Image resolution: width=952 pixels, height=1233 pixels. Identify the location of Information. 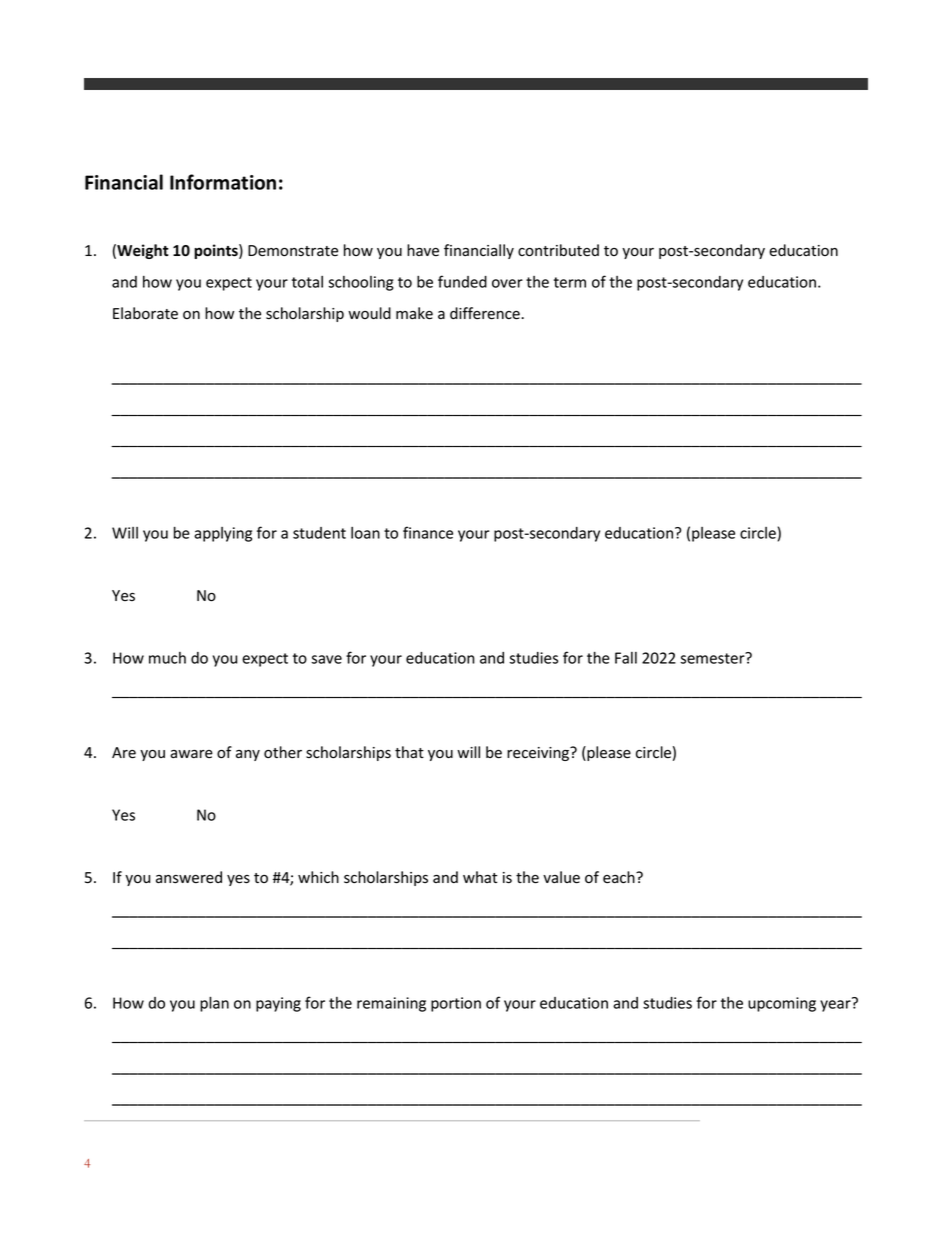
(223, 182).
